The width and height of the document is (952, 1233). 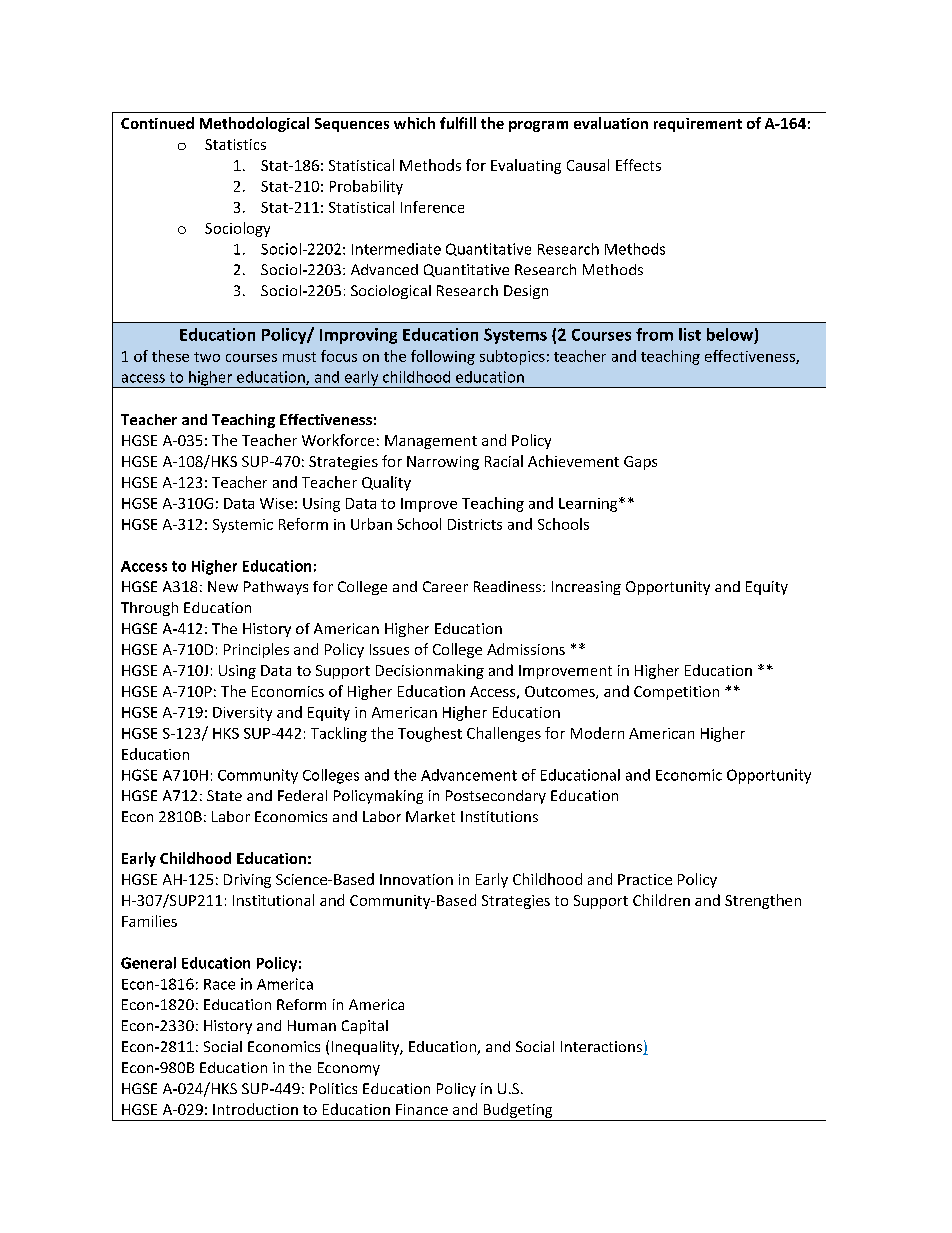 What do you see at coordinates (254, 124) in the document?
I see `Methodological` at bounding box center [254, 124].
